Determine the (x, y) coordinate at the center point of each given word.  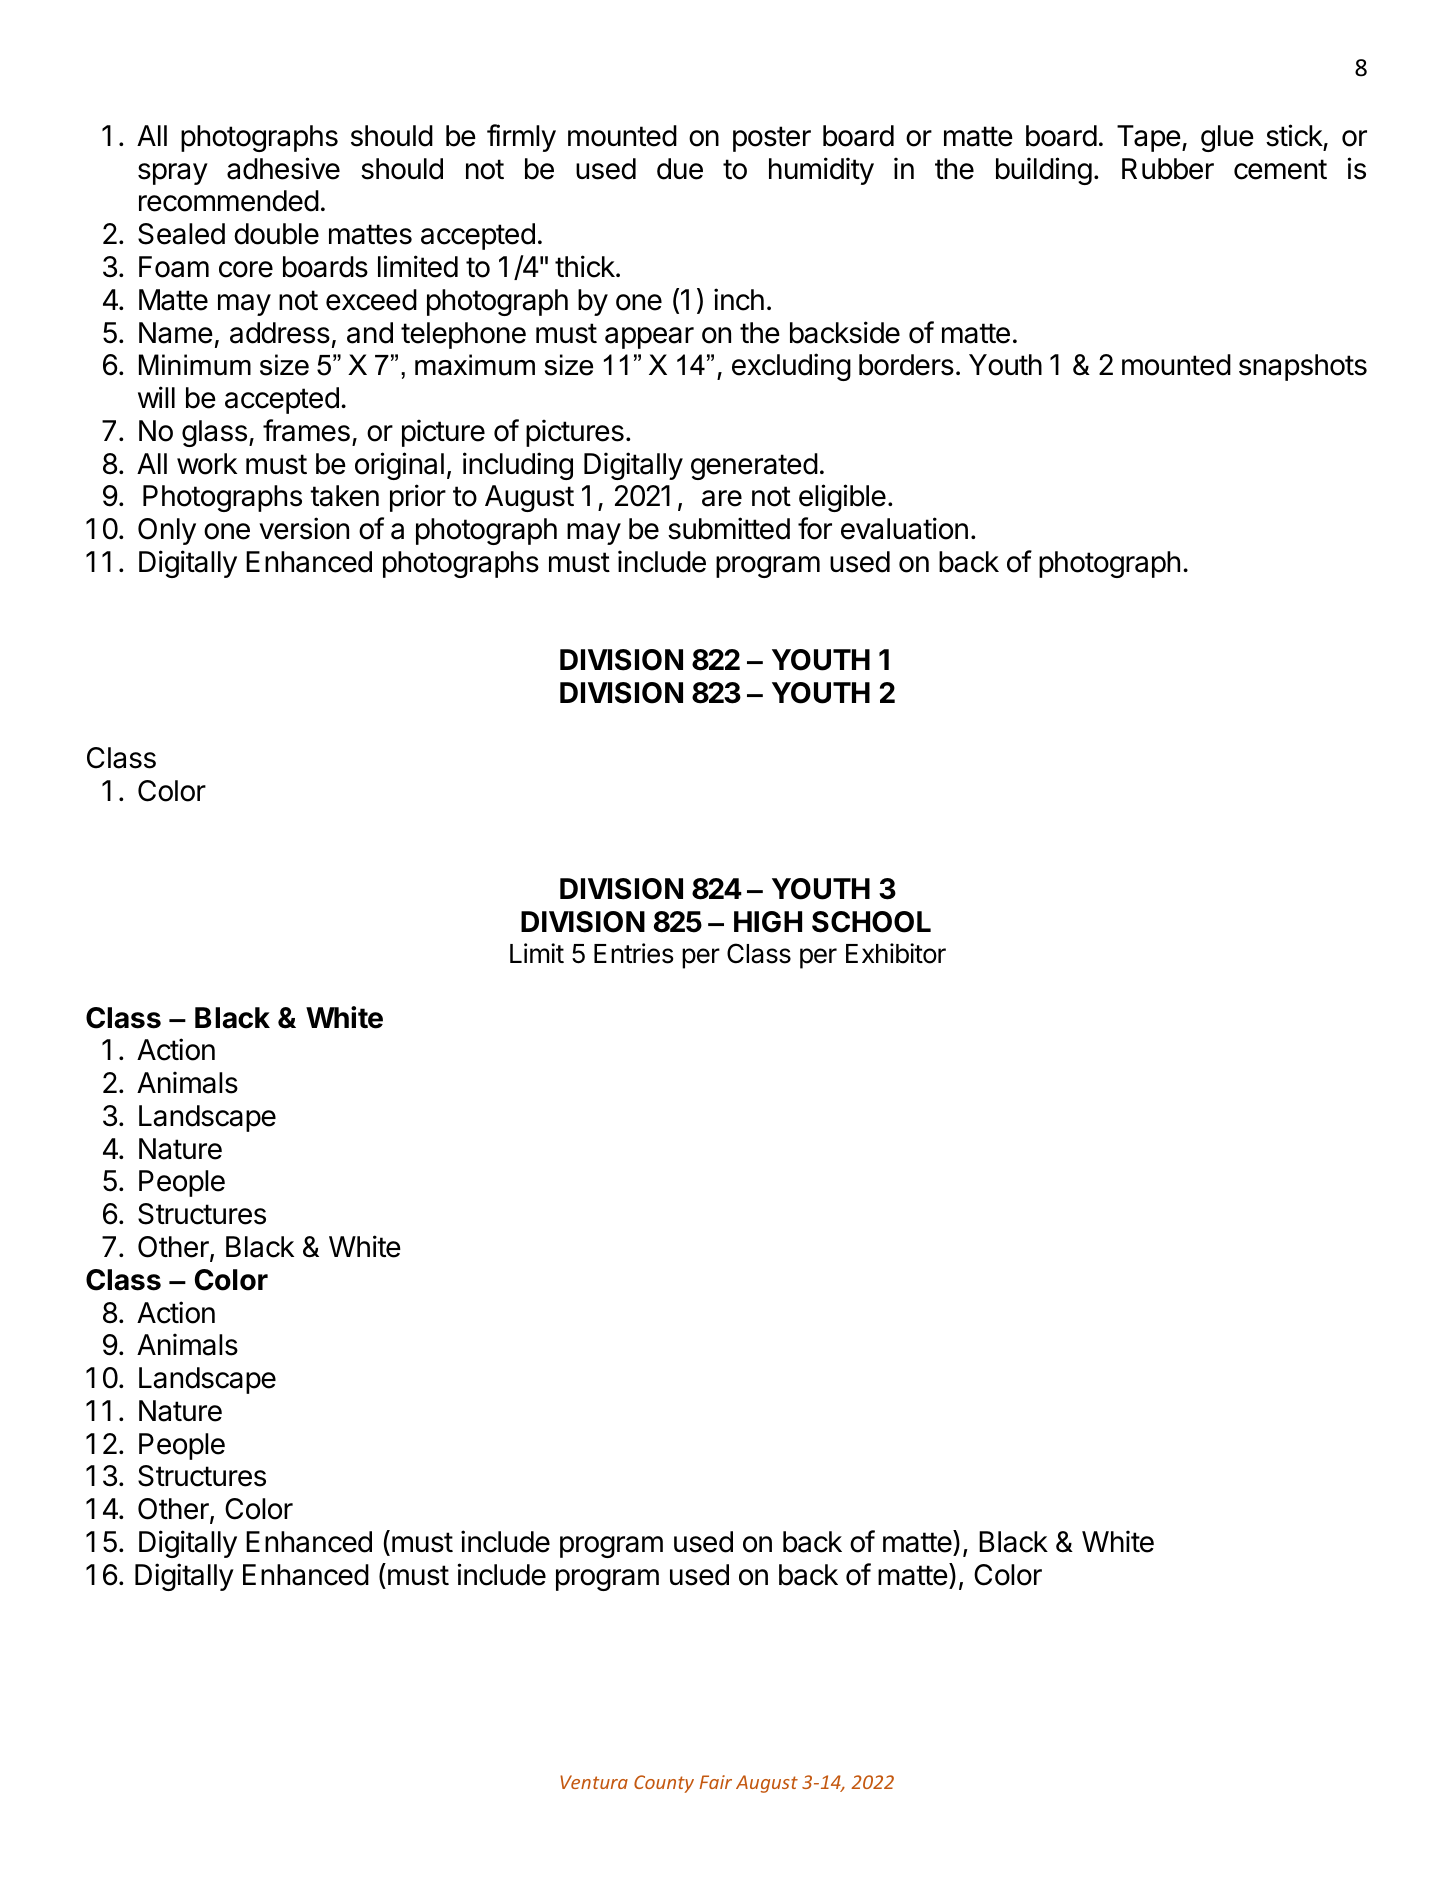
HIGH (768, 922)
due (680, 169)
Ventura (594, 1782)
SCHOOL (871, 922)
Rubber (1168, 169)
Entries (633, 953)
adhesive (283, 168)
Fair (716, 1782)
